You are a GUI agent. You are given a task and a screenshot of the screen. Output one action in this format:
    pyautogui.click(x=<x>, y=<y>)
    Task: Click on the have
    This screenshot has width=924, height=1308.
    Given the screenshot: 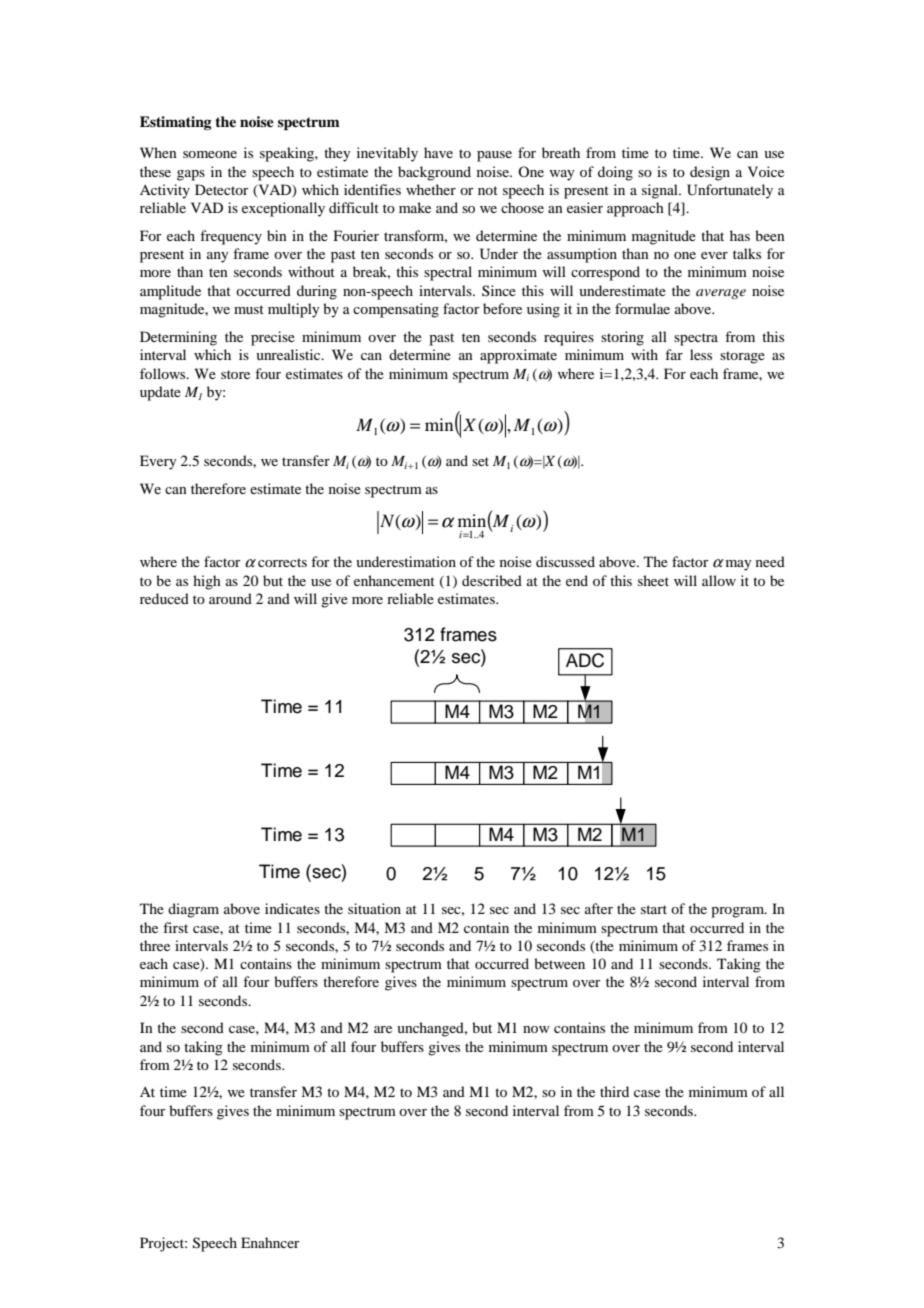 What is the action you would take?
    pyautogui.click(x=438, y=152)
